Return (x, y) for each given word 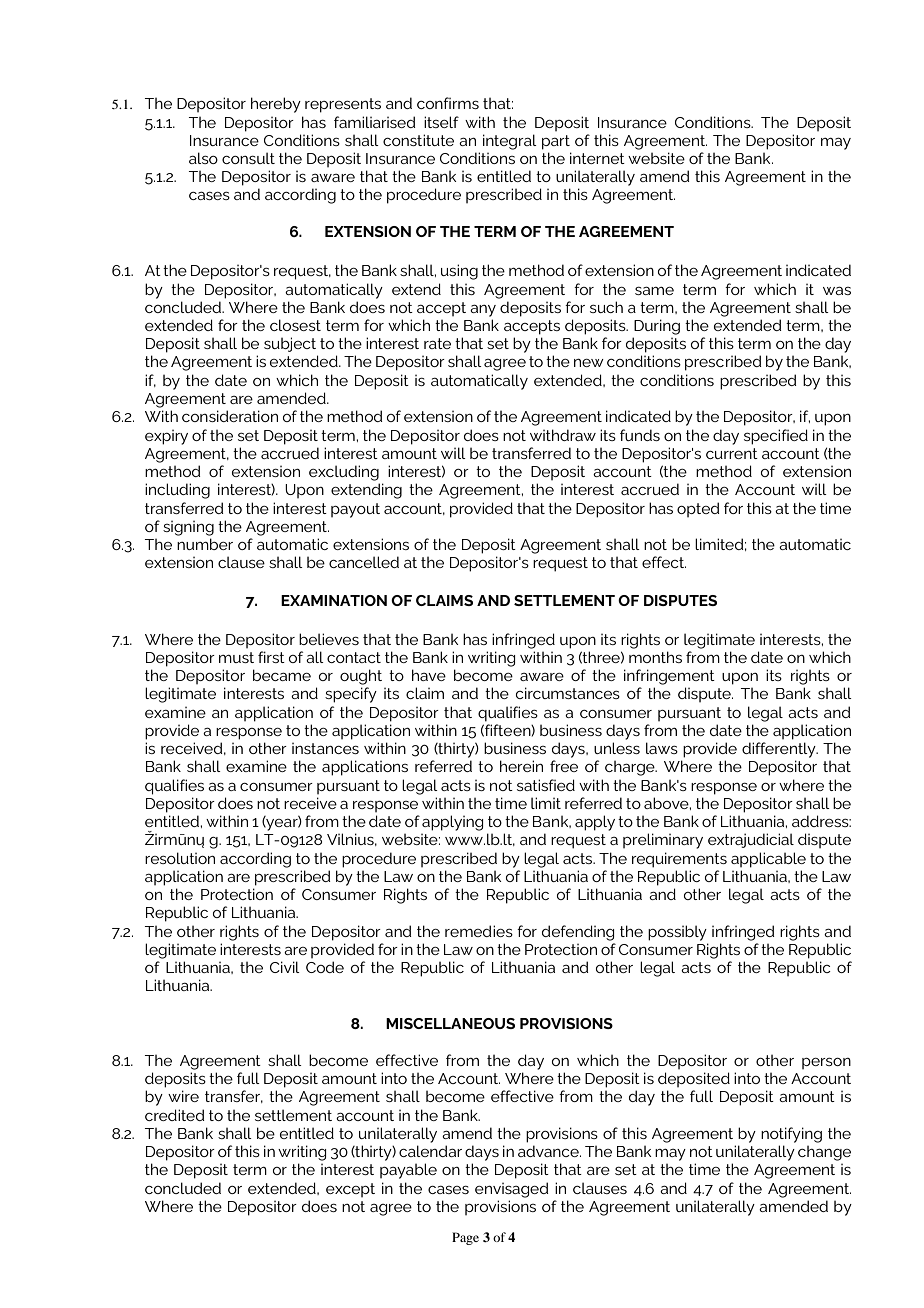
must (236, 657)
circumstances (568, 693)
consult (248, 158)
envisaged (512, 1190)
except (350, 1190)
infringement (669, 677)
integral (510, 142)
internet (597, 158)
